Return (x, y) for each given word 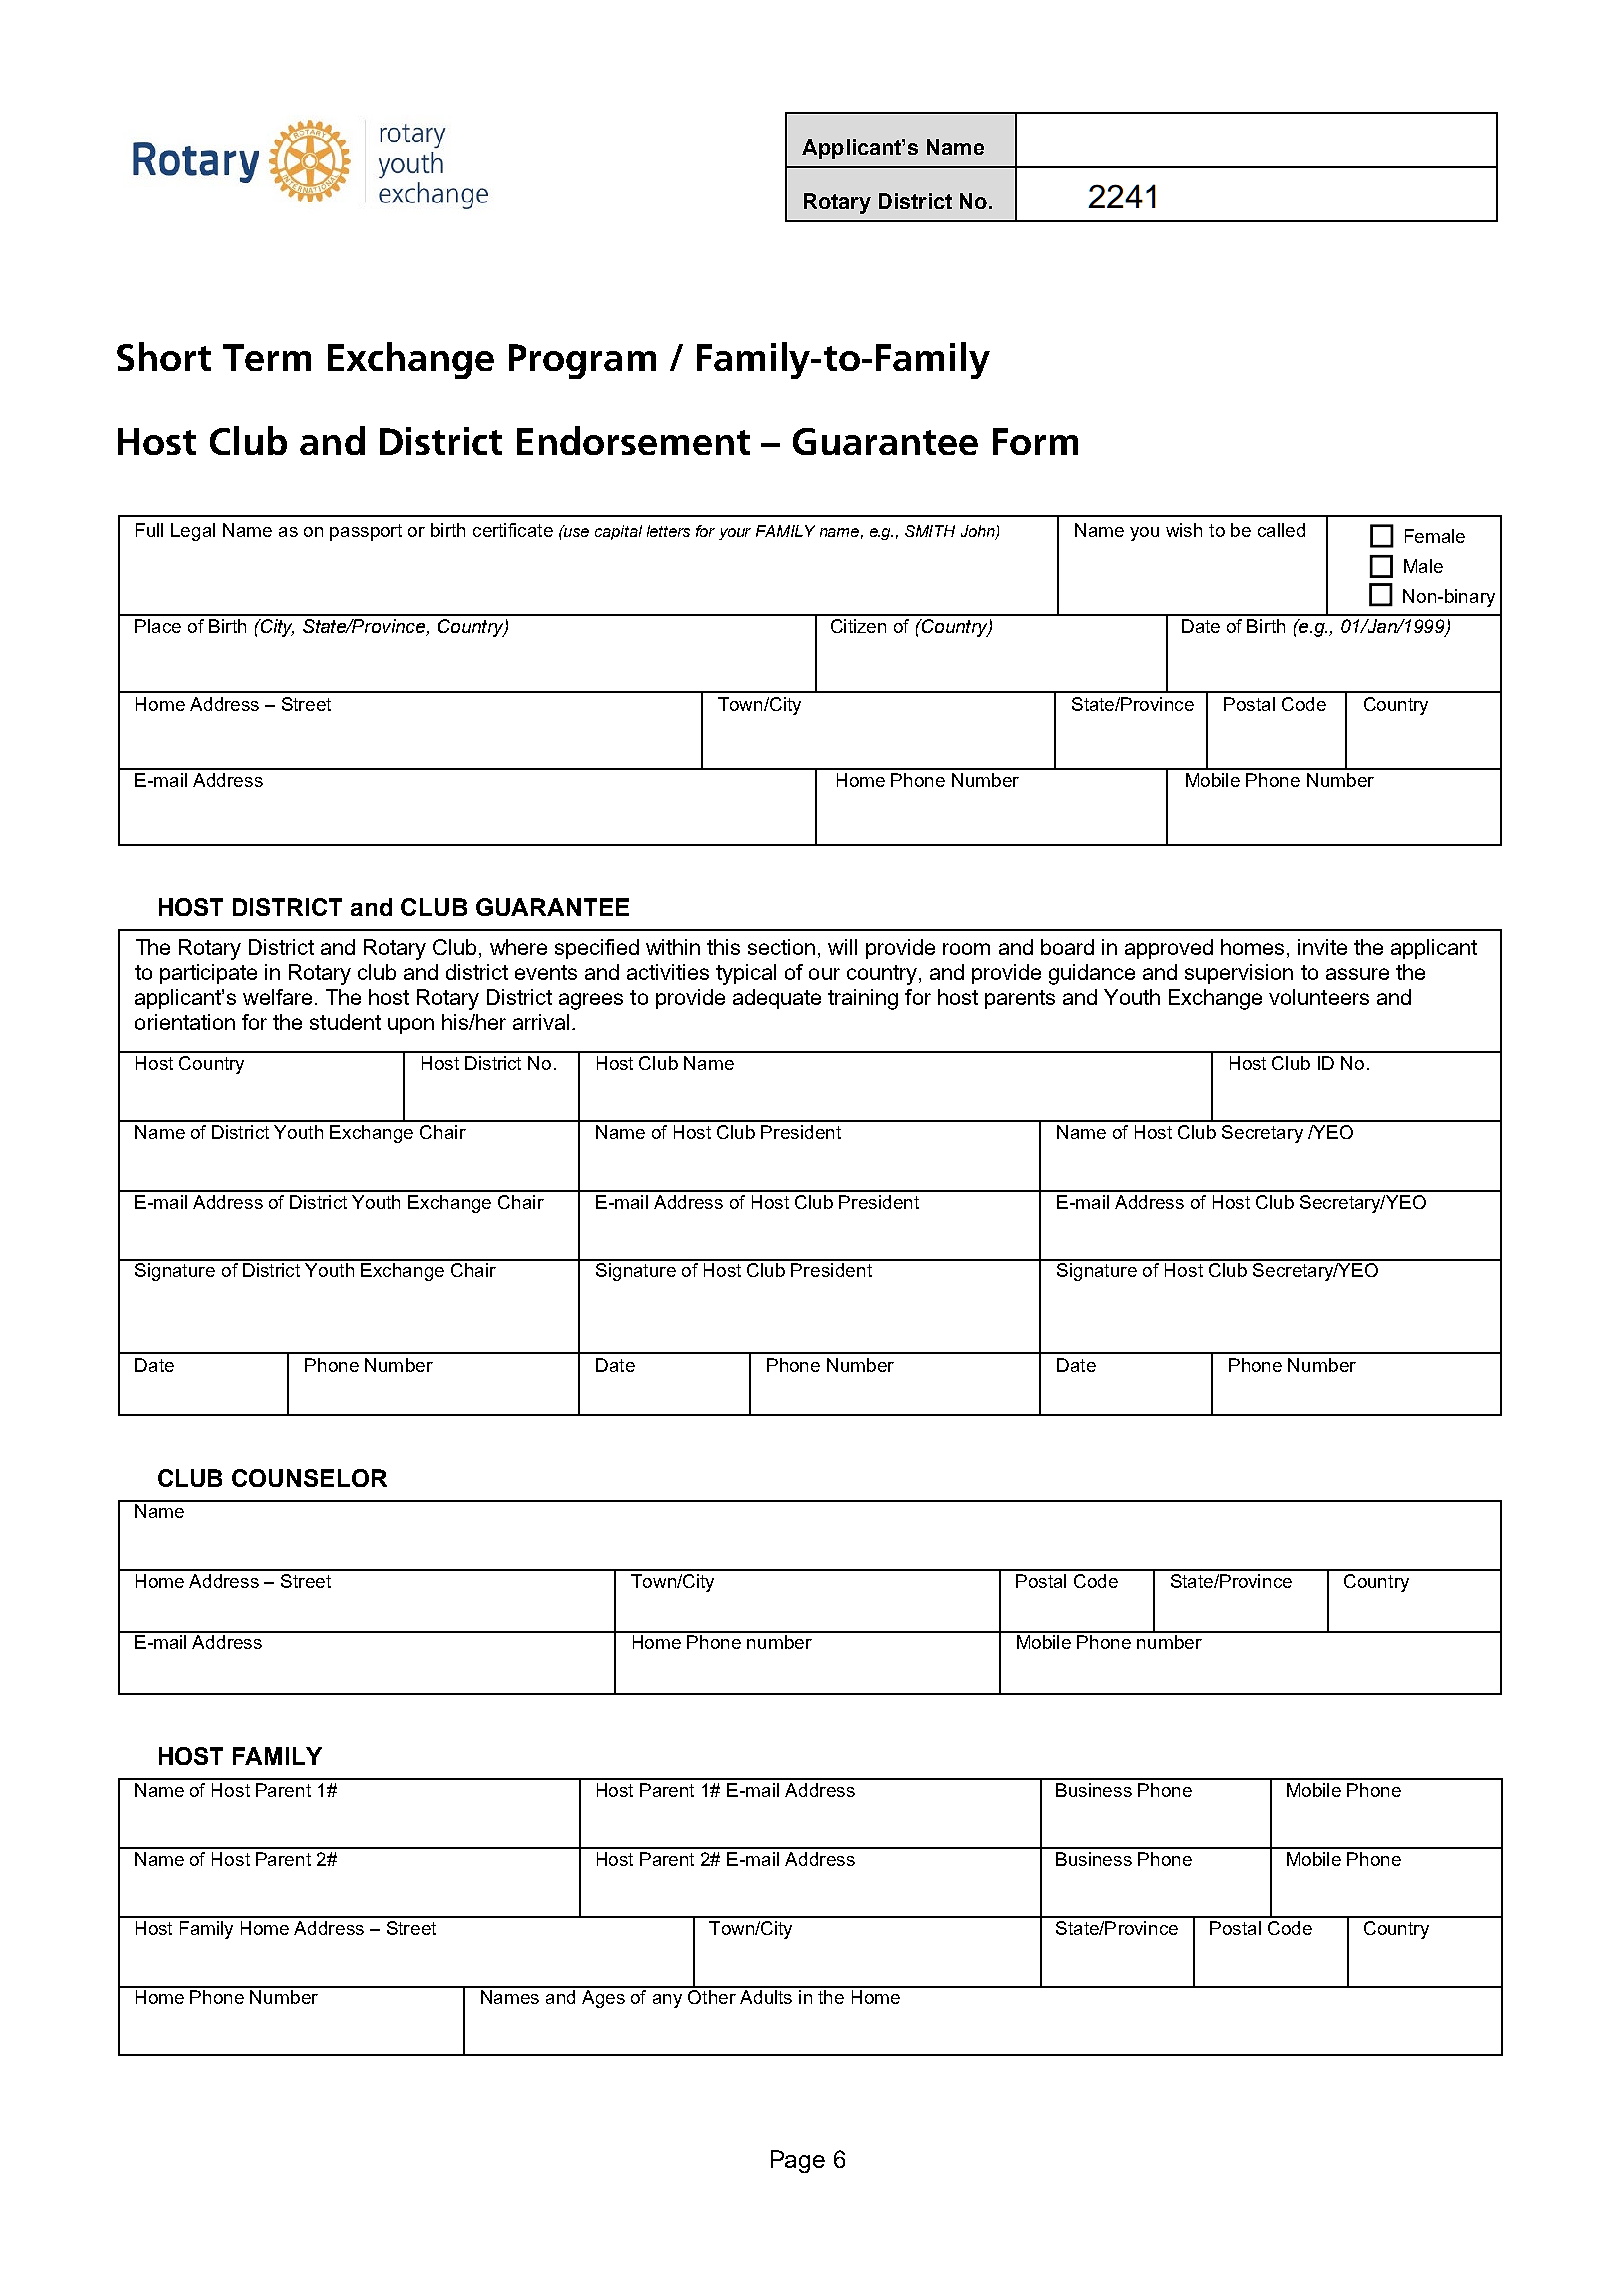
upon (411, 1026)
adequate (777, 999)
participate (208, 974)
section (781, 947)
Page (798, 2161)
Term (267, 357)
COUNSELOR (309, 1478)
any (667, 2001)
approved (1169, 949)
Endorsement (633, 440)
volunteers (1319, 997)
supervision (1239, 974)
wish (1184, 530)
